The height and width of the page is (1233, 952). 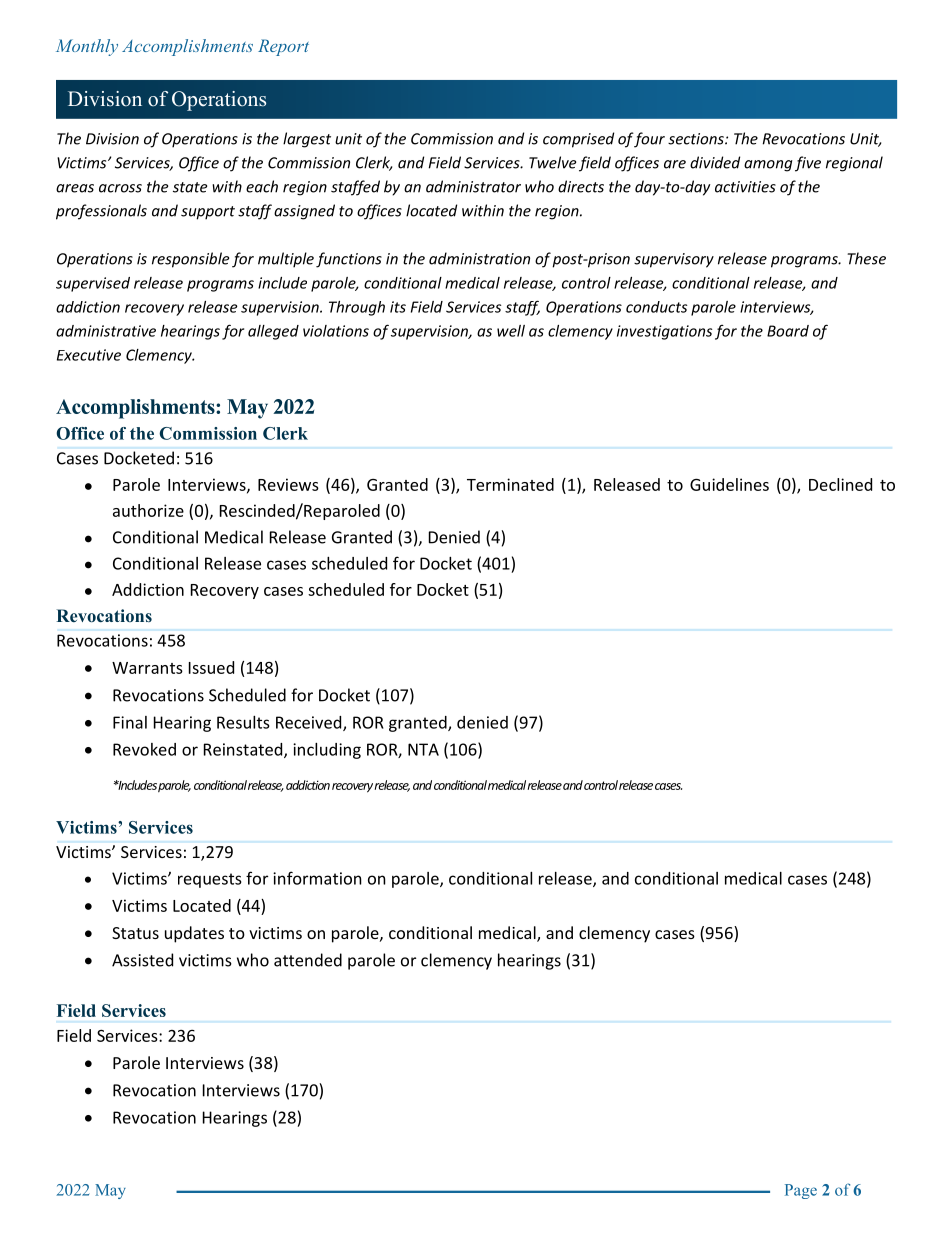 I want to click on administrative, so click(x=106, y=331).
